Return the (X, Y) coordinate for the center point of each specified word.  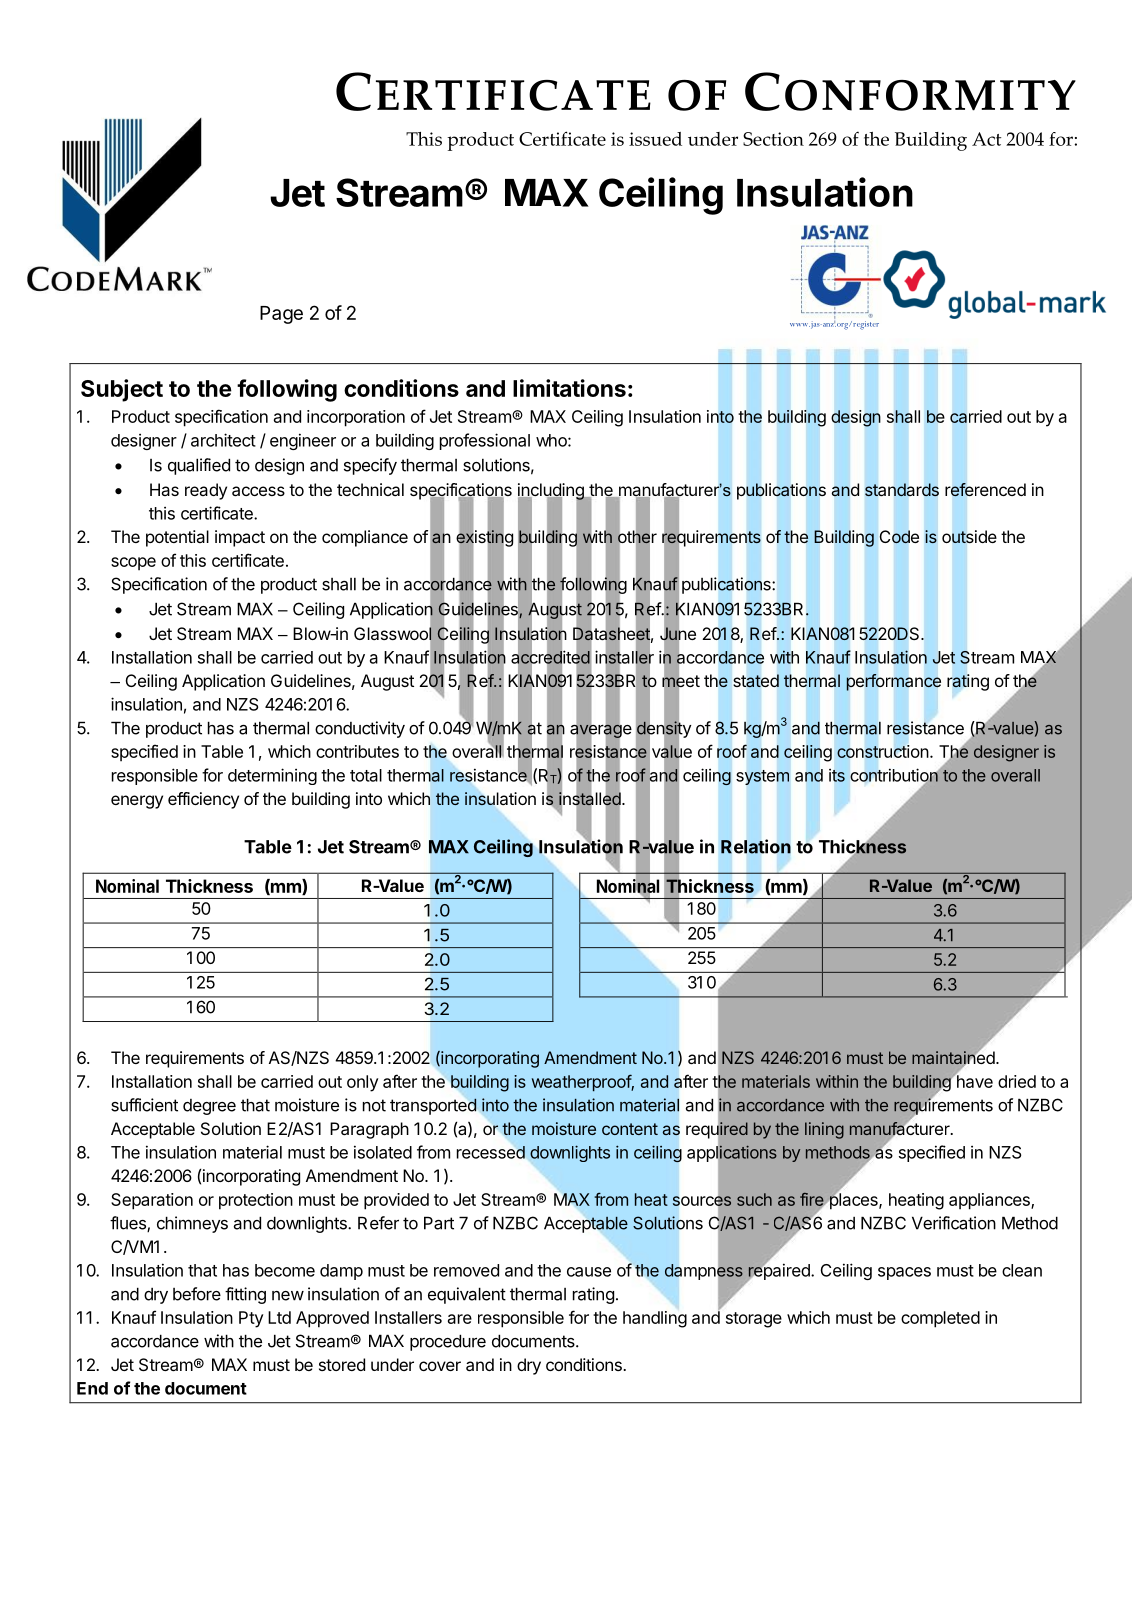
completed (940, 1319)
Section (773, 139)
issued (655, 139)
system (762, 777)
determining (272, 776)
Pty (251, 1319)
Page (281, 315)
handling (655, 1319)
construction (883, 751)
